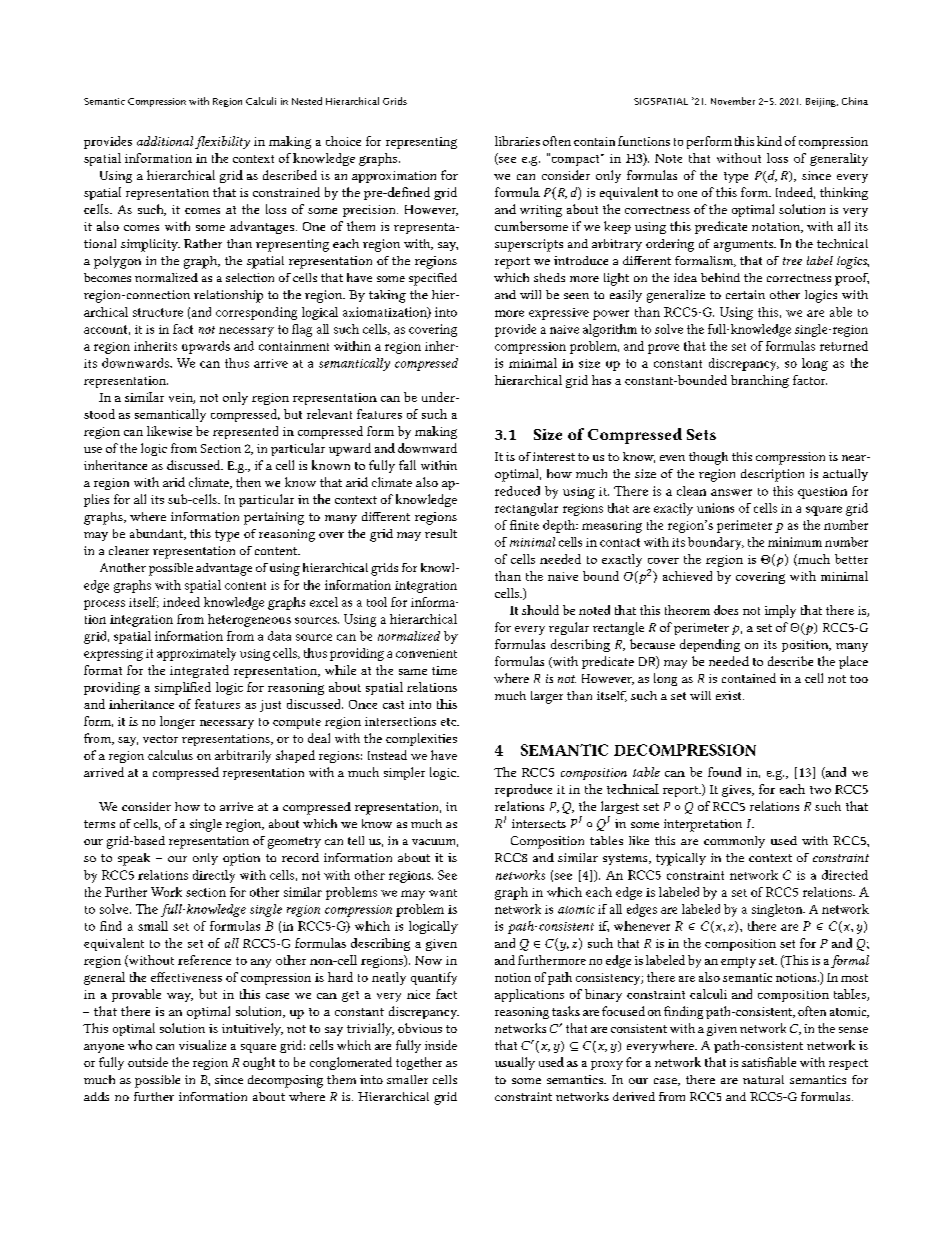  I want to click on heterogeneous, so click(249, 620).
